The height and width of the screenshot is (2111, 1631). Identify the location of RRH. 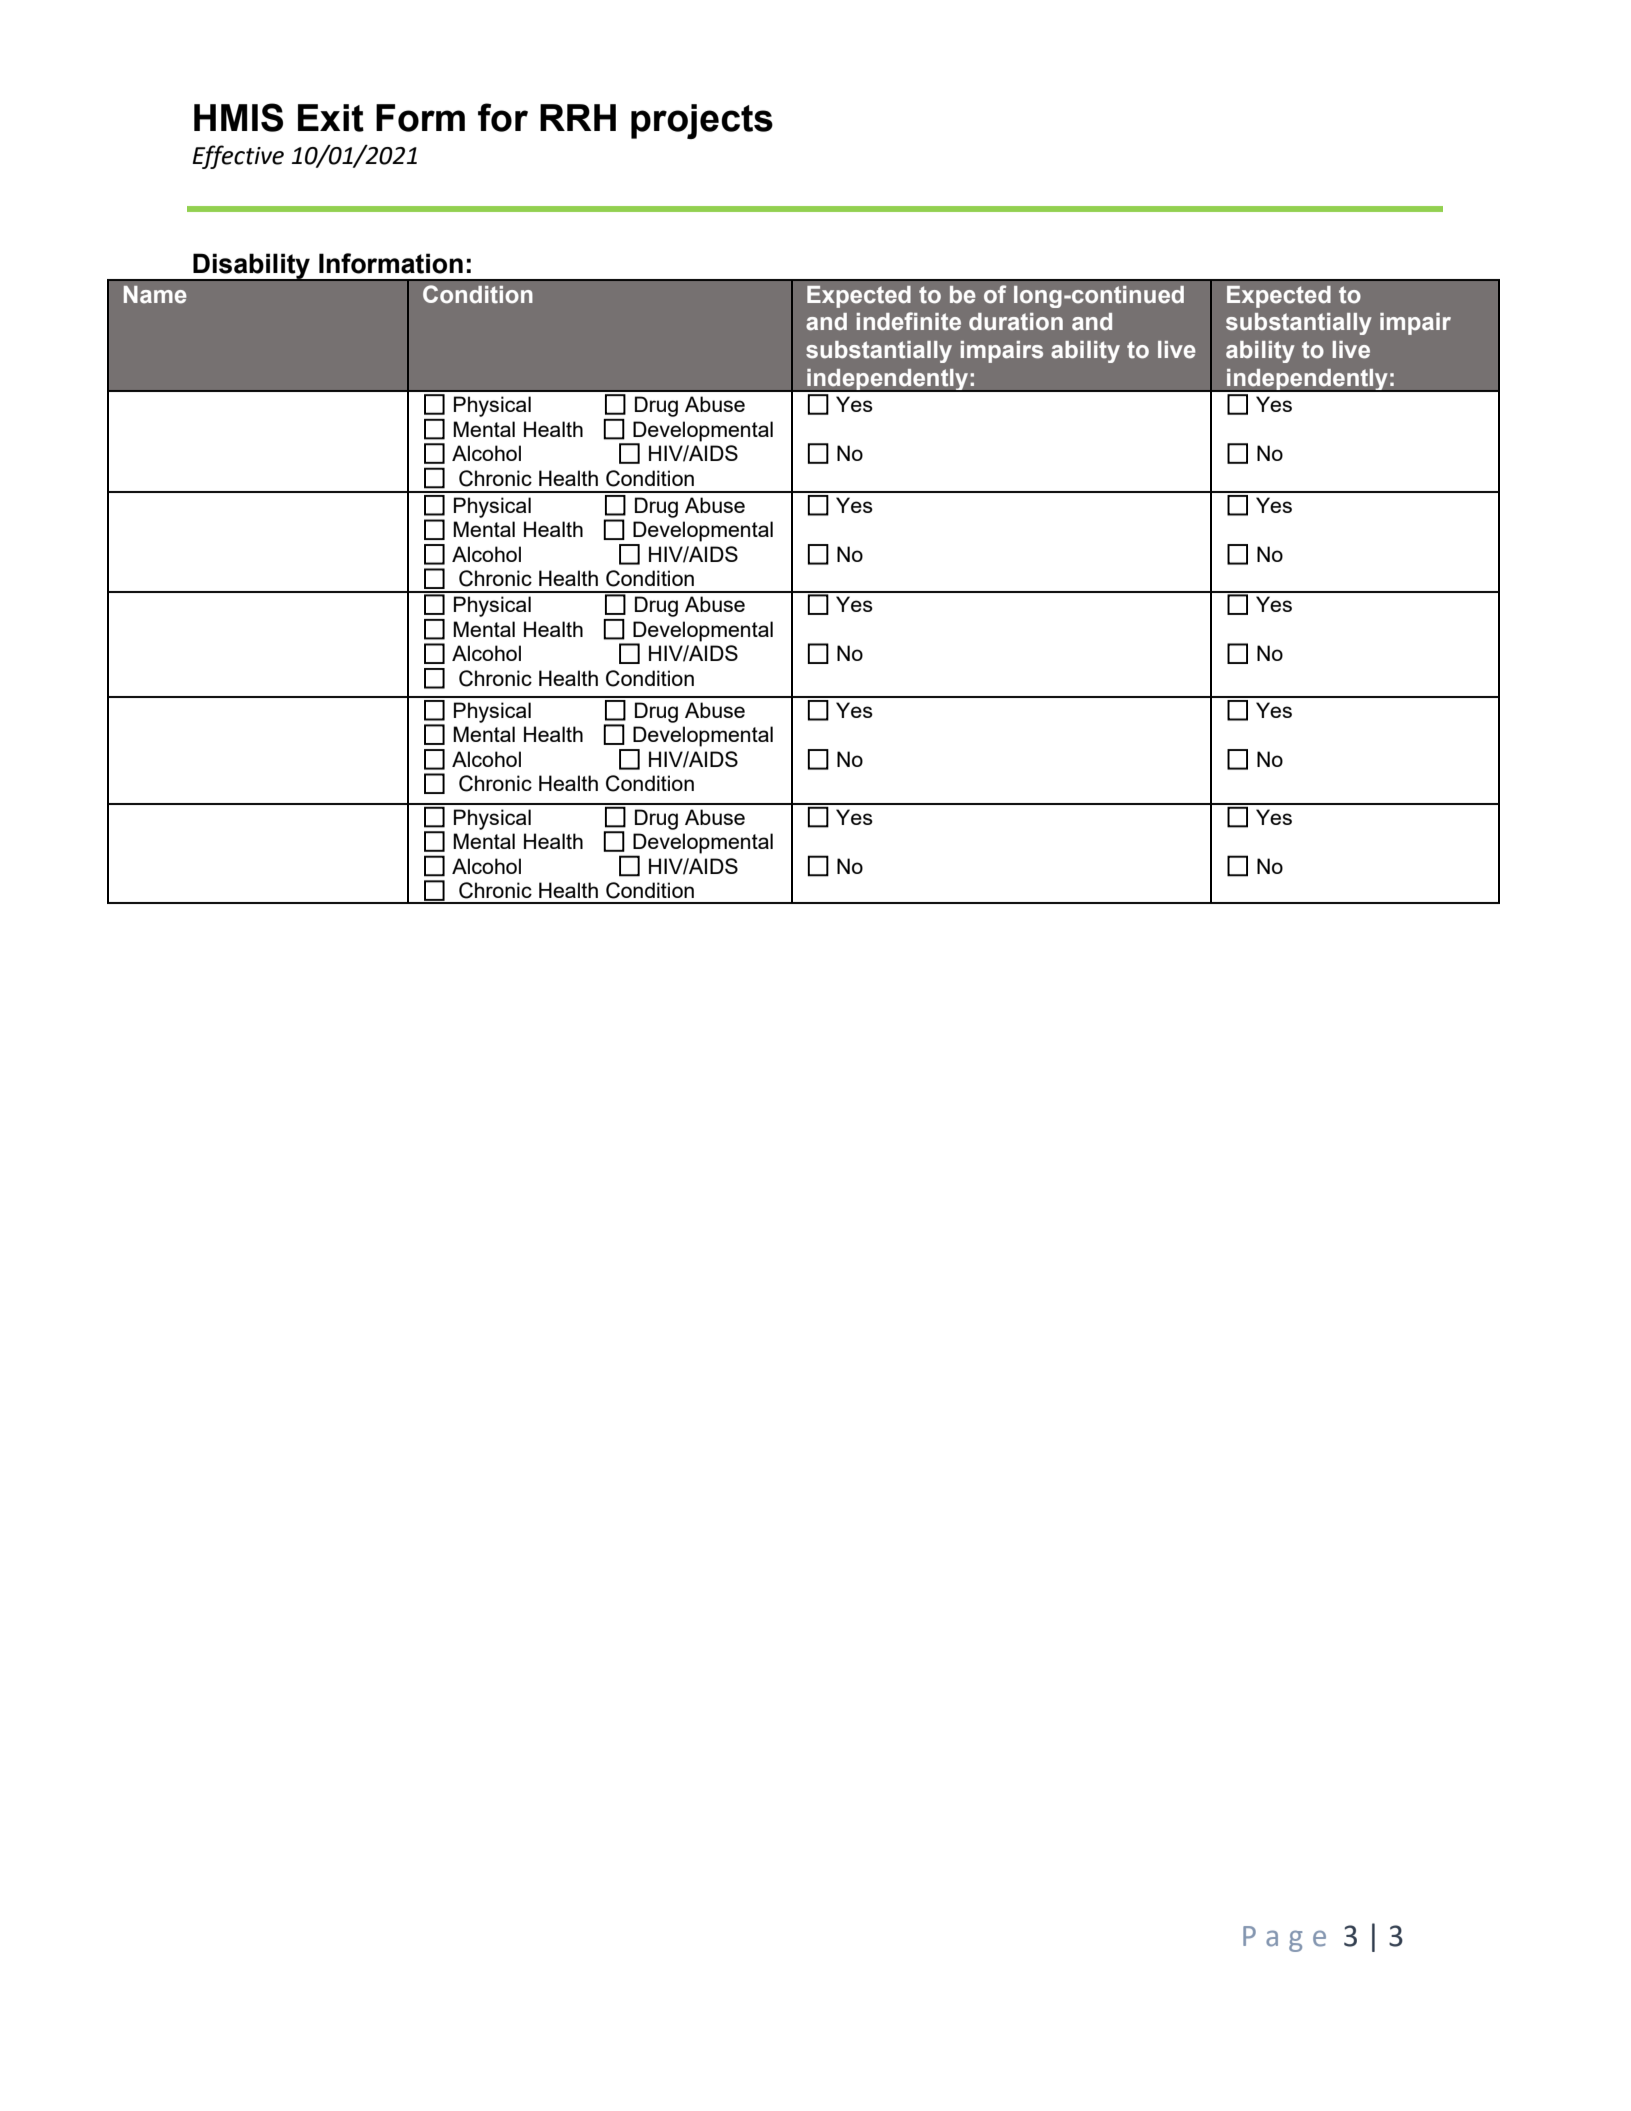
(578, 117).
